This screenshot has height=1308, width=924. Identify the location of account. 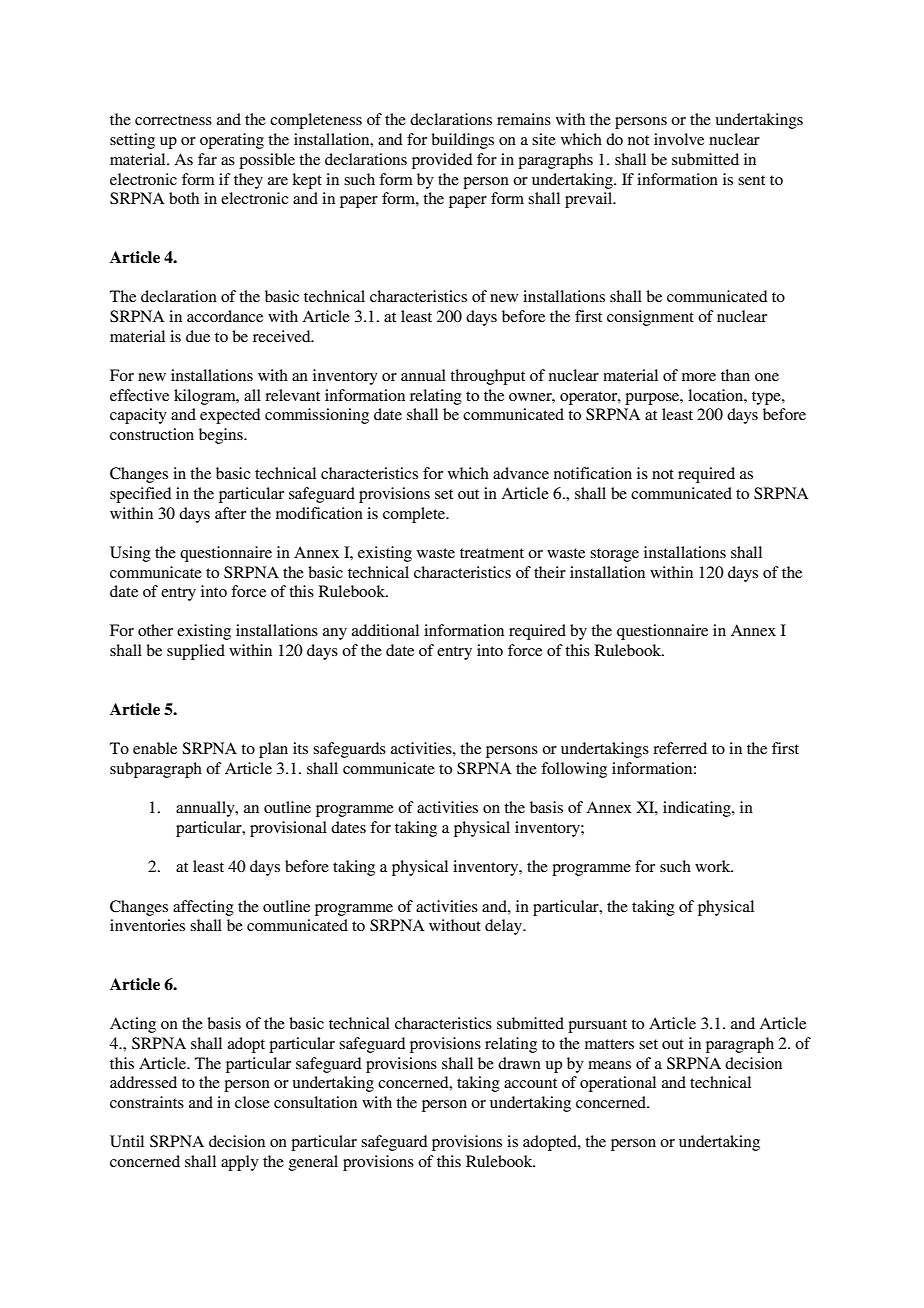
(530, 1083).
